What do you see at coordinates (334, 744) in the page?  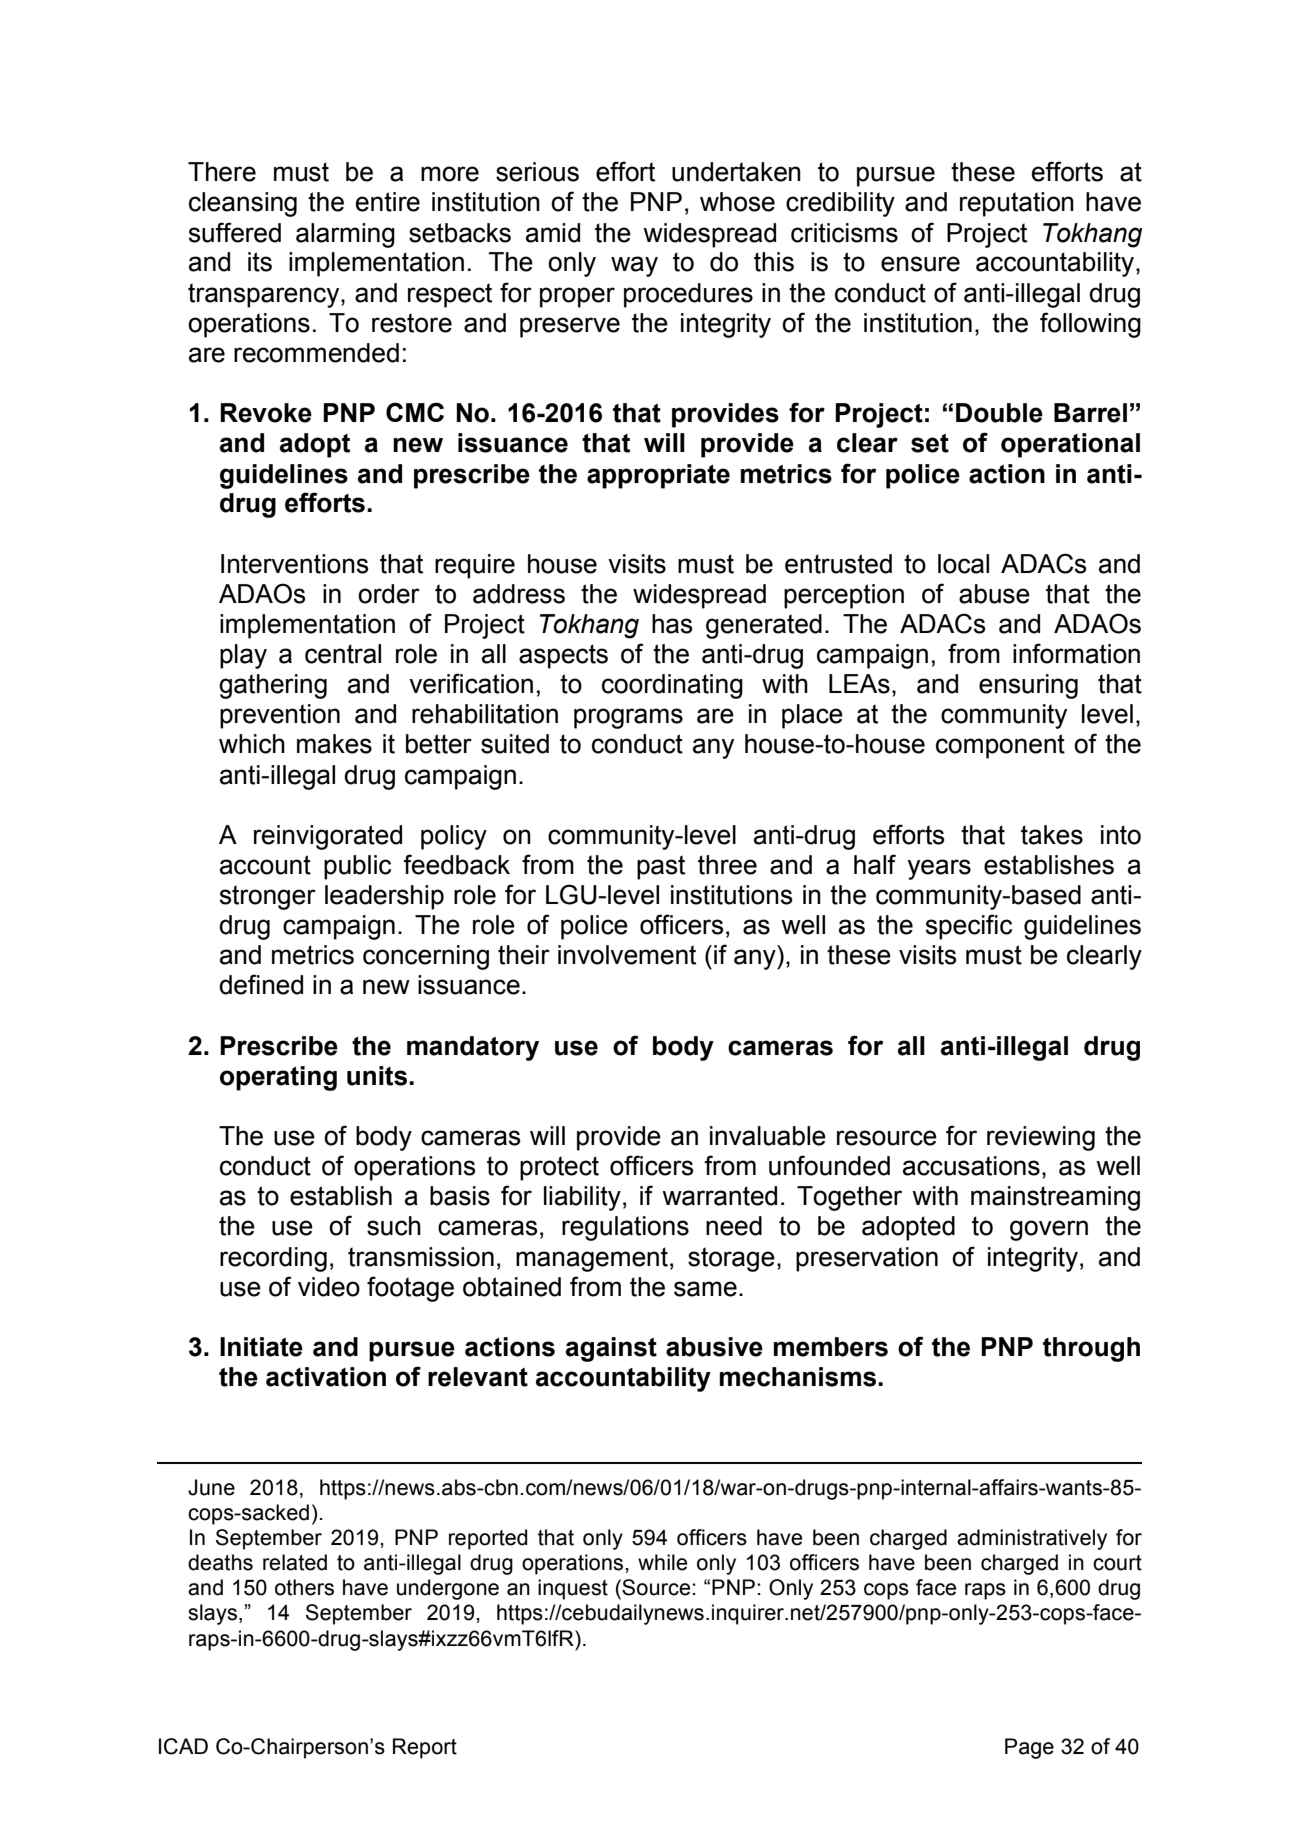 I see `makes` at bounding box center [334, 744].
